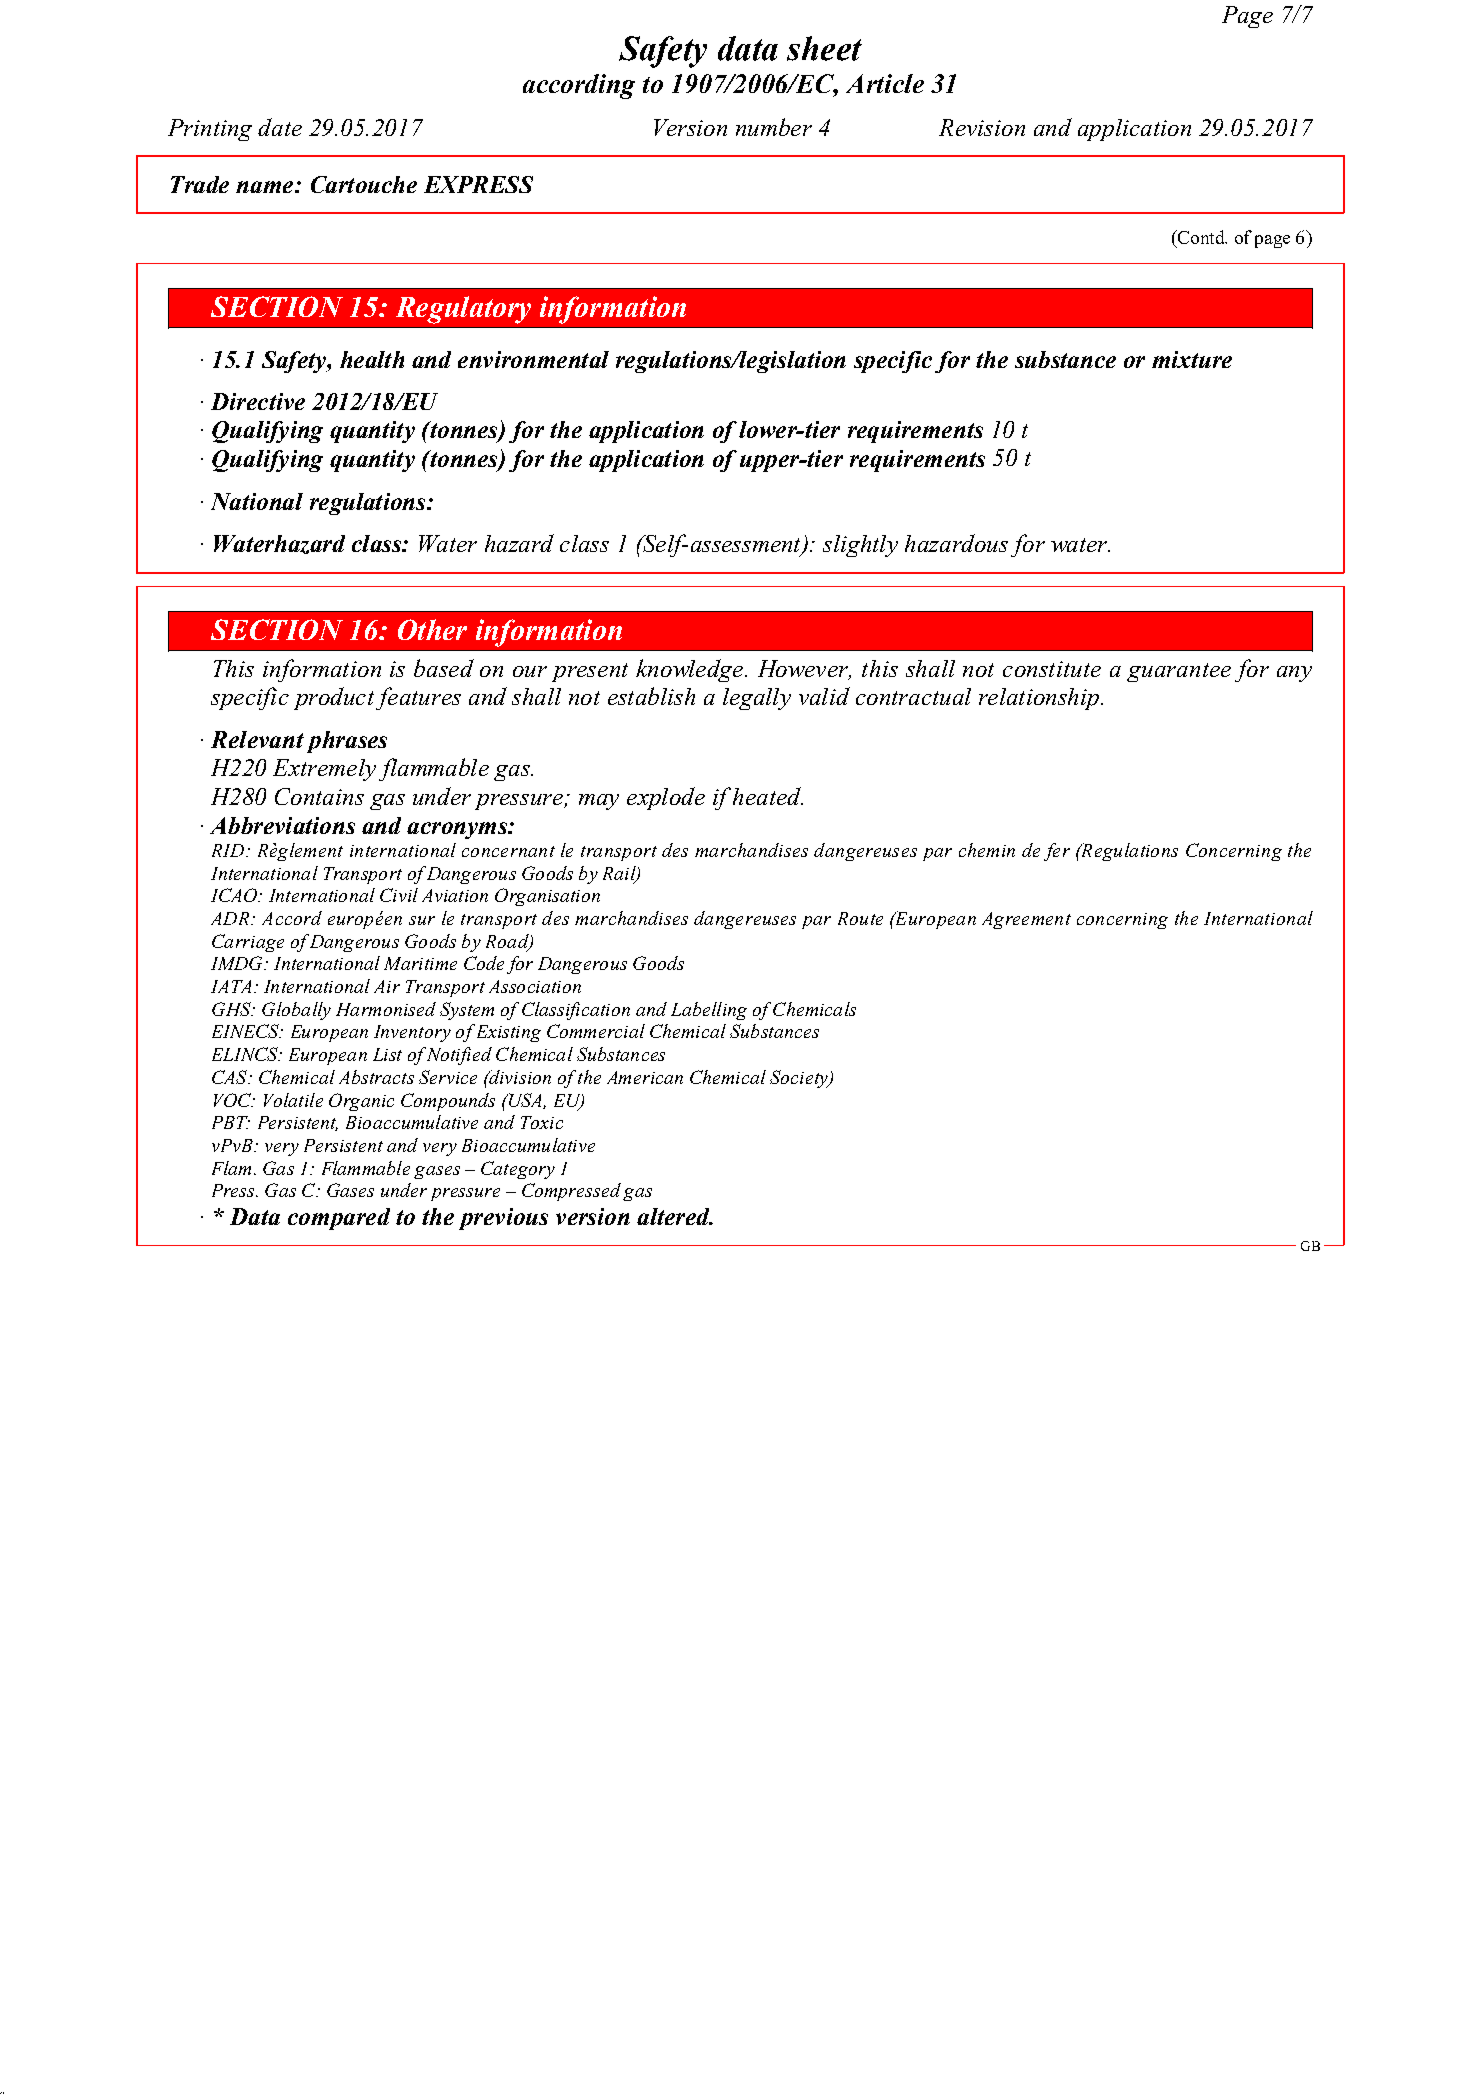 The height and width of the screenshot is (2095, 1480). I want to click on number, so click(774, 127).
